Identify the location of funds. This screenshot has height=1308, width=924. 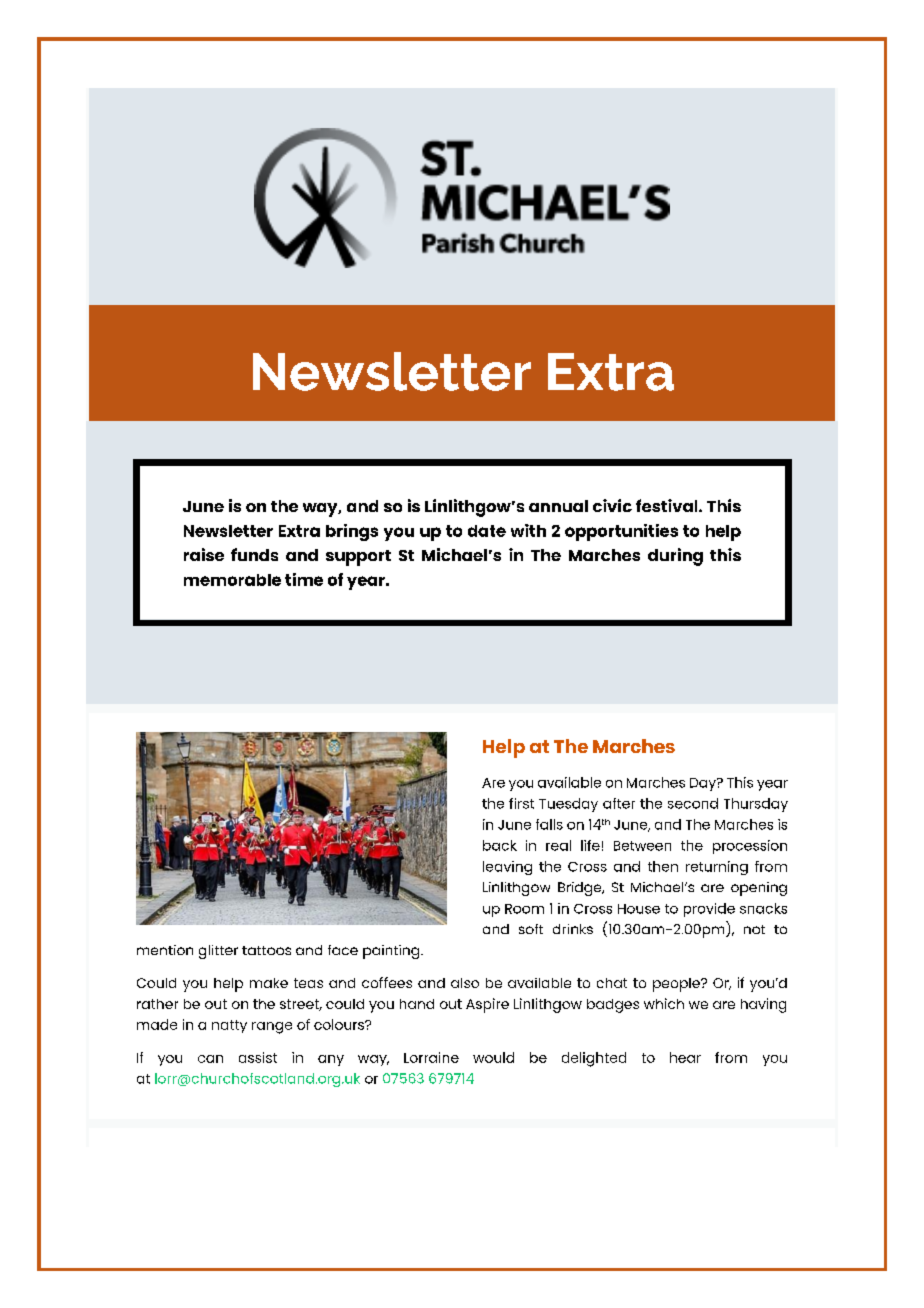
(254, 554).
